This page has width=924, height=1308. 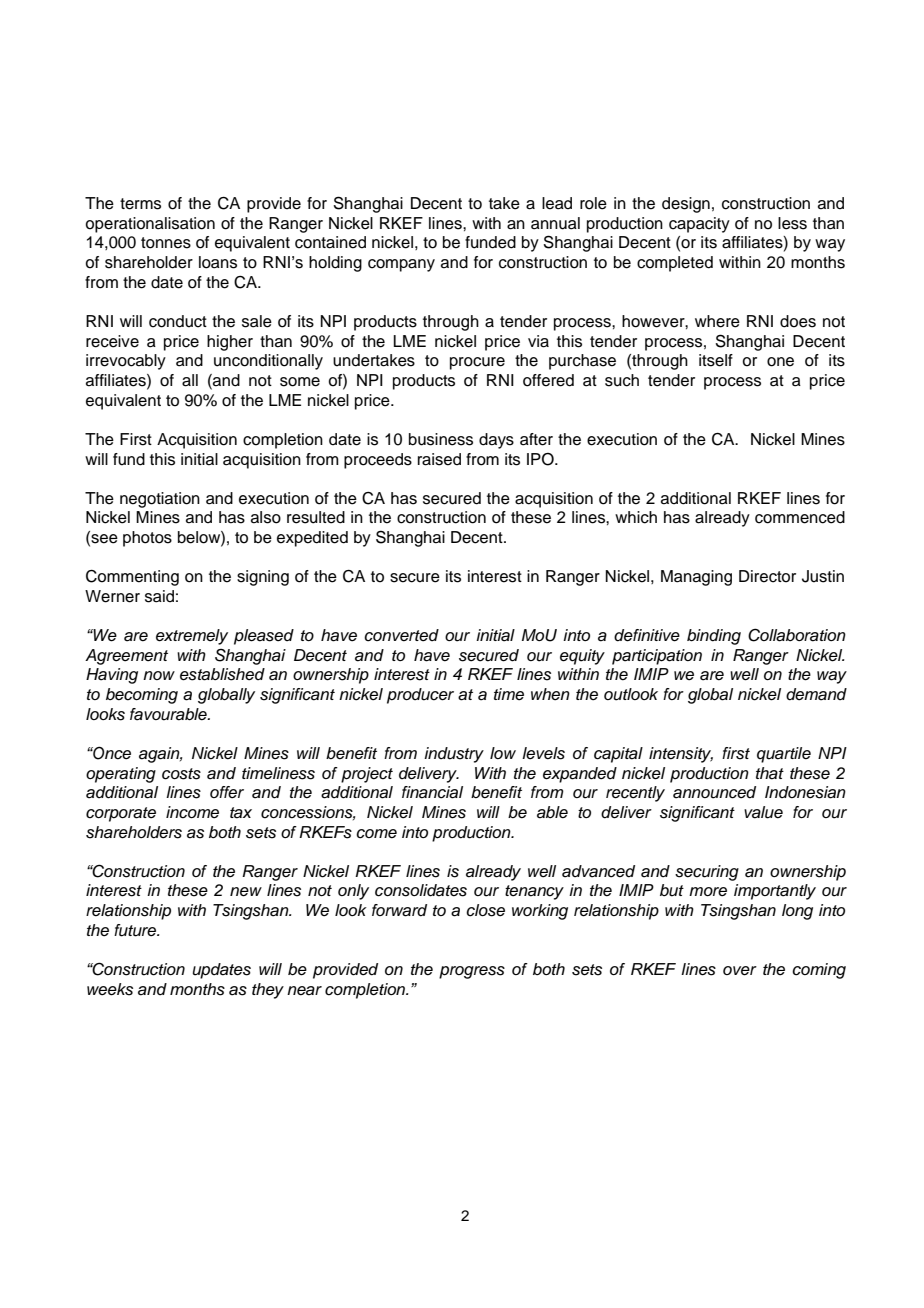 What do you see at coordinates (159, 596) in the page?
I see `said` at bounding box center [159, 596].
